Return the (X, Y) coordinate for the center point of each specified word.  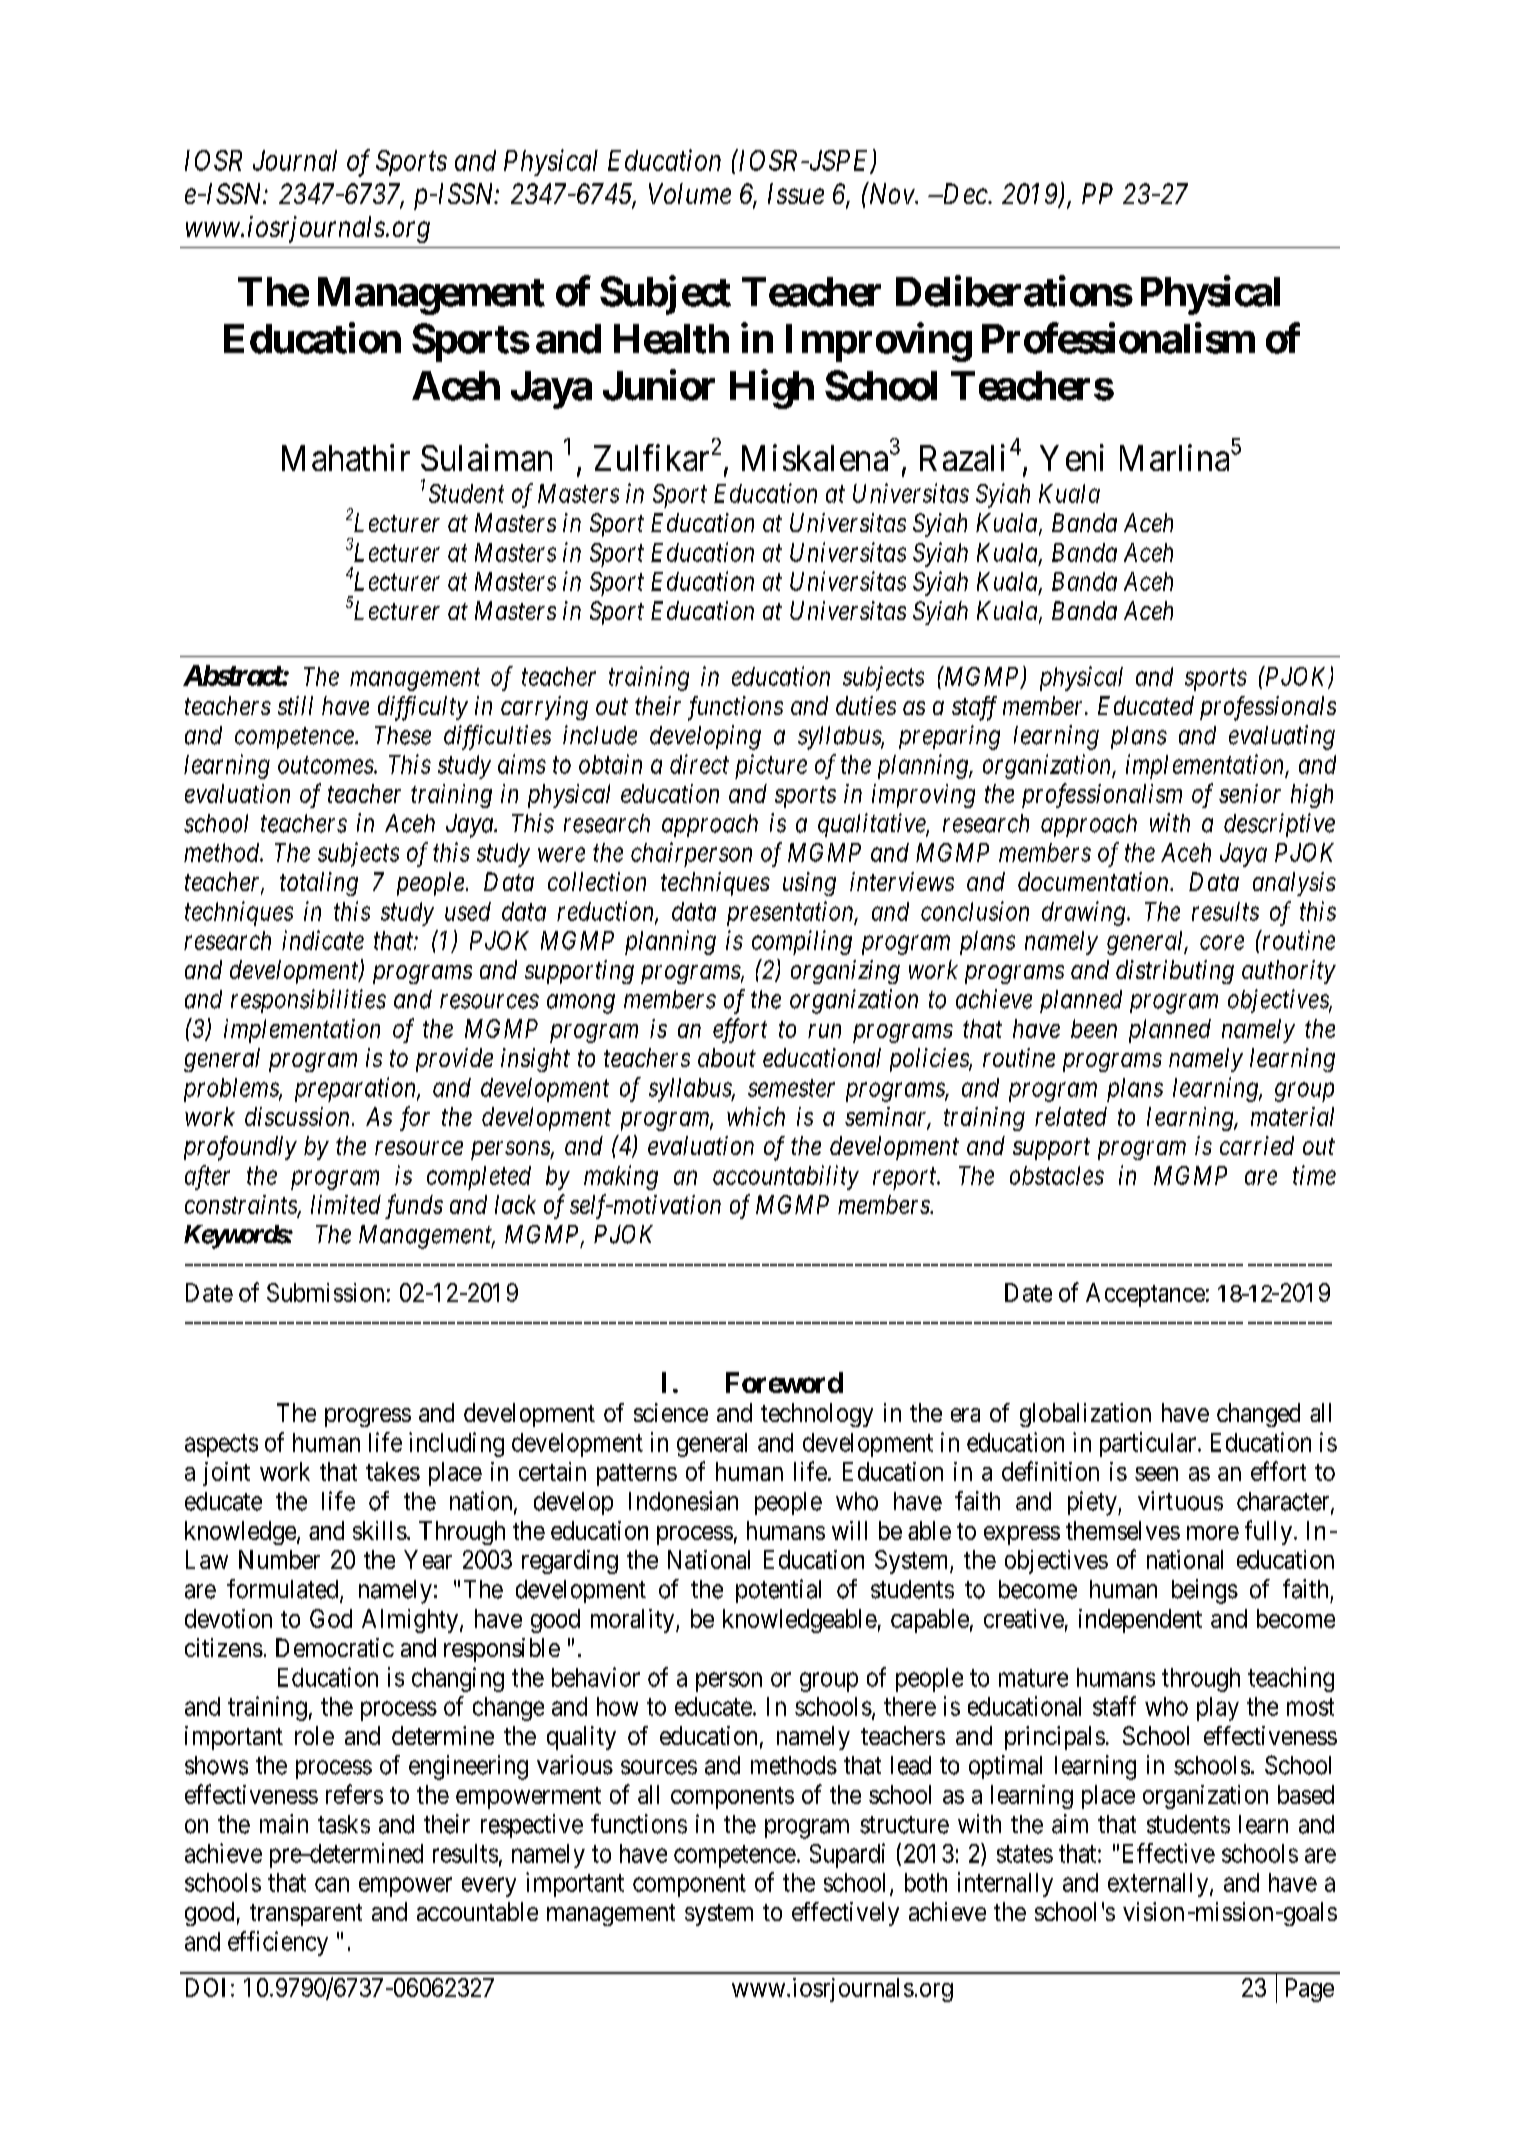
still (295, 705)
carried (1257, 1145)
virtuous (1180, 1501)
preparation (356, 1089)
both (926, 1882)
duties (866, 705)
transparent (306, 1915)
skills (380, 1530)
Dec (964, 193)
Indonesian (683, 1501)
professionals (1268, 708)
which (756, 1116)
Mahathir (346, 457)
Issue (796, 193)
